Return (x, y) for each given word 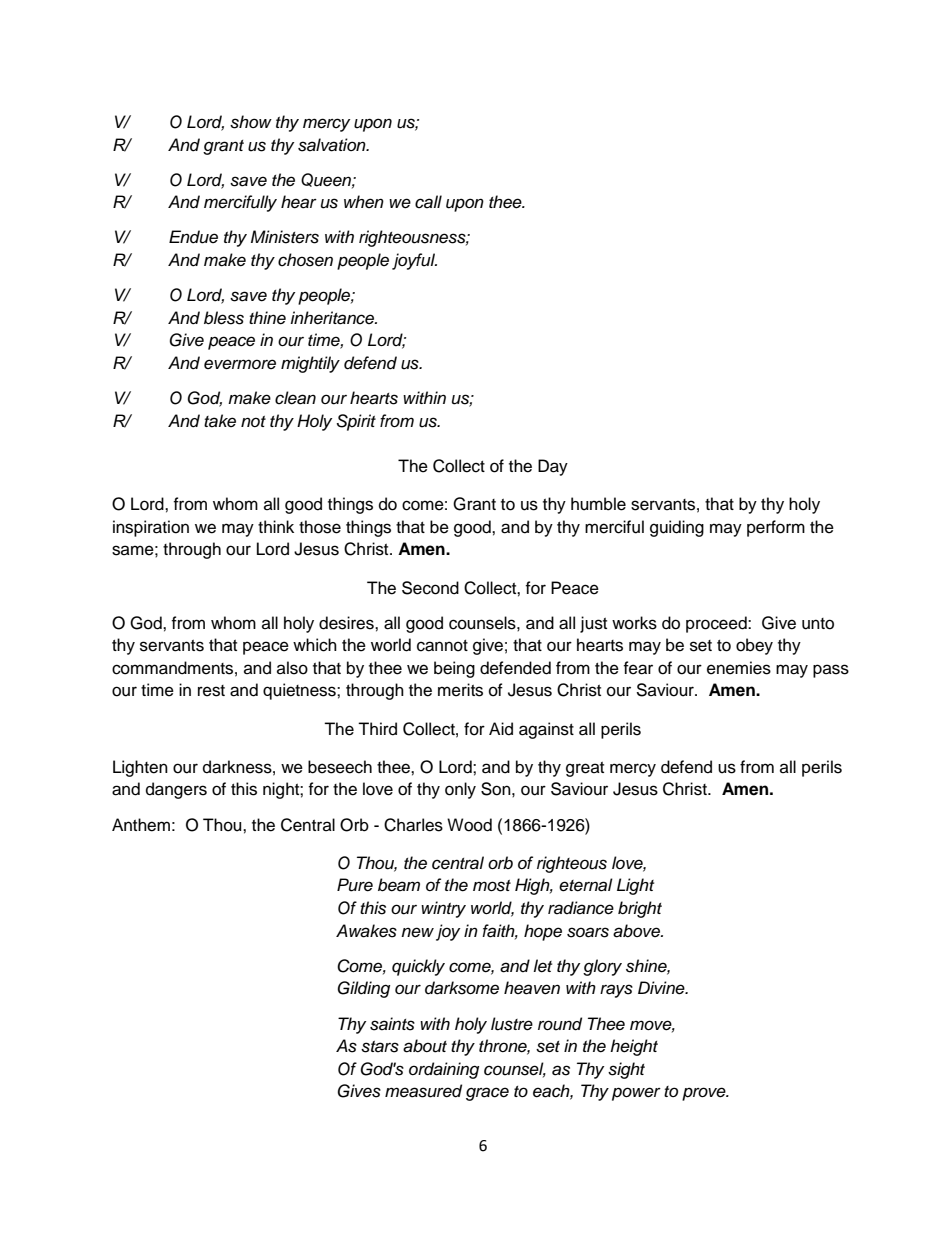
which (315, 645)
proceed (717, 624)
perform (776, 528)
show (251, 122)
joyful (414, 261)
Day (553, 467)
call (428, 202)
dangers (176, 790)
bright (640, 909)
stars (380, 1047)
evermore (240, 364)
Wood (469, 825)
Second (430, 588)
